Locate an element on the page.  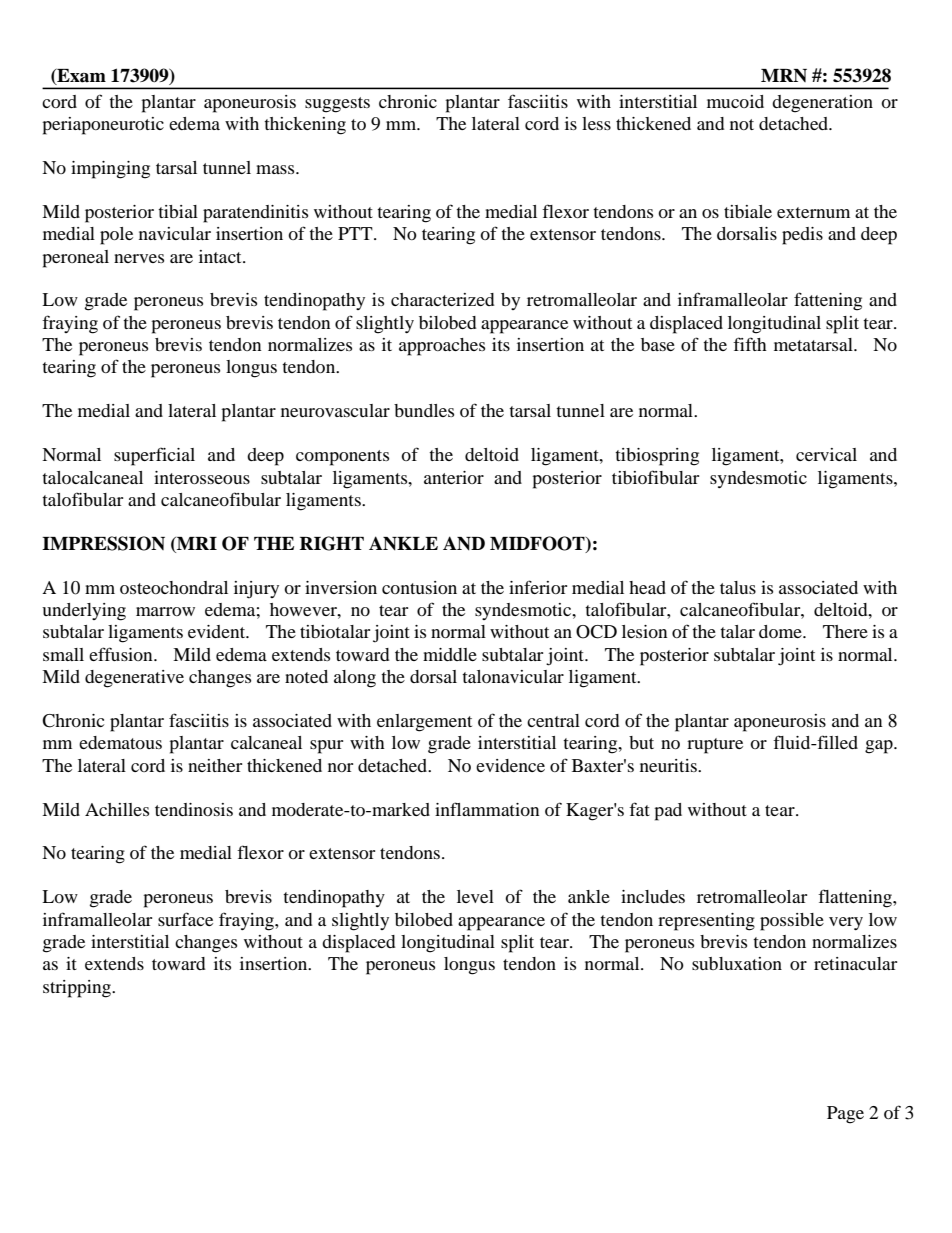
stripping is located at coordinates (78, 989).
